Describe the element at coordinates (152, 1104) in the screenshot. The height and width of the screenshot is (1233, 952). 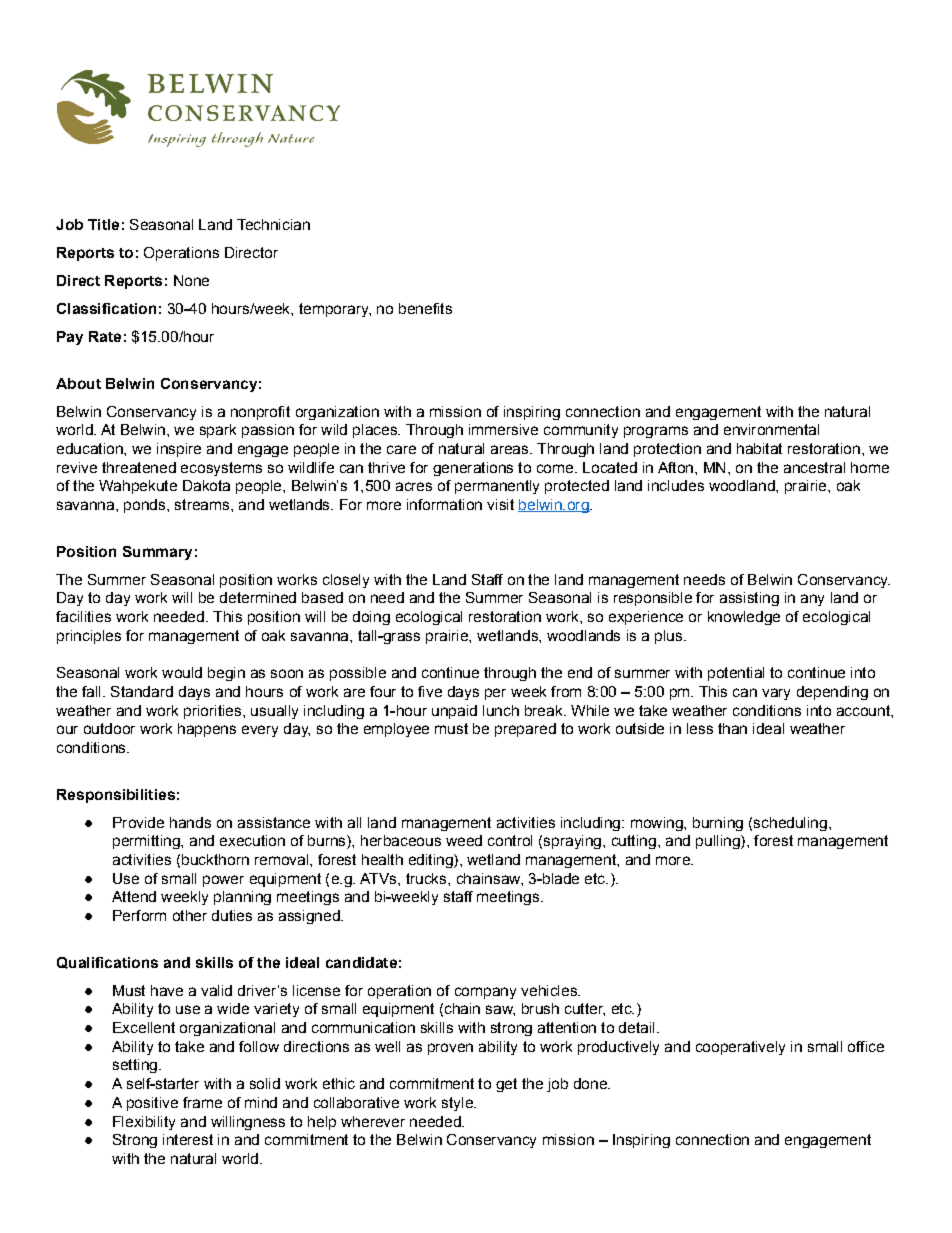
I see `positive` at that location.
